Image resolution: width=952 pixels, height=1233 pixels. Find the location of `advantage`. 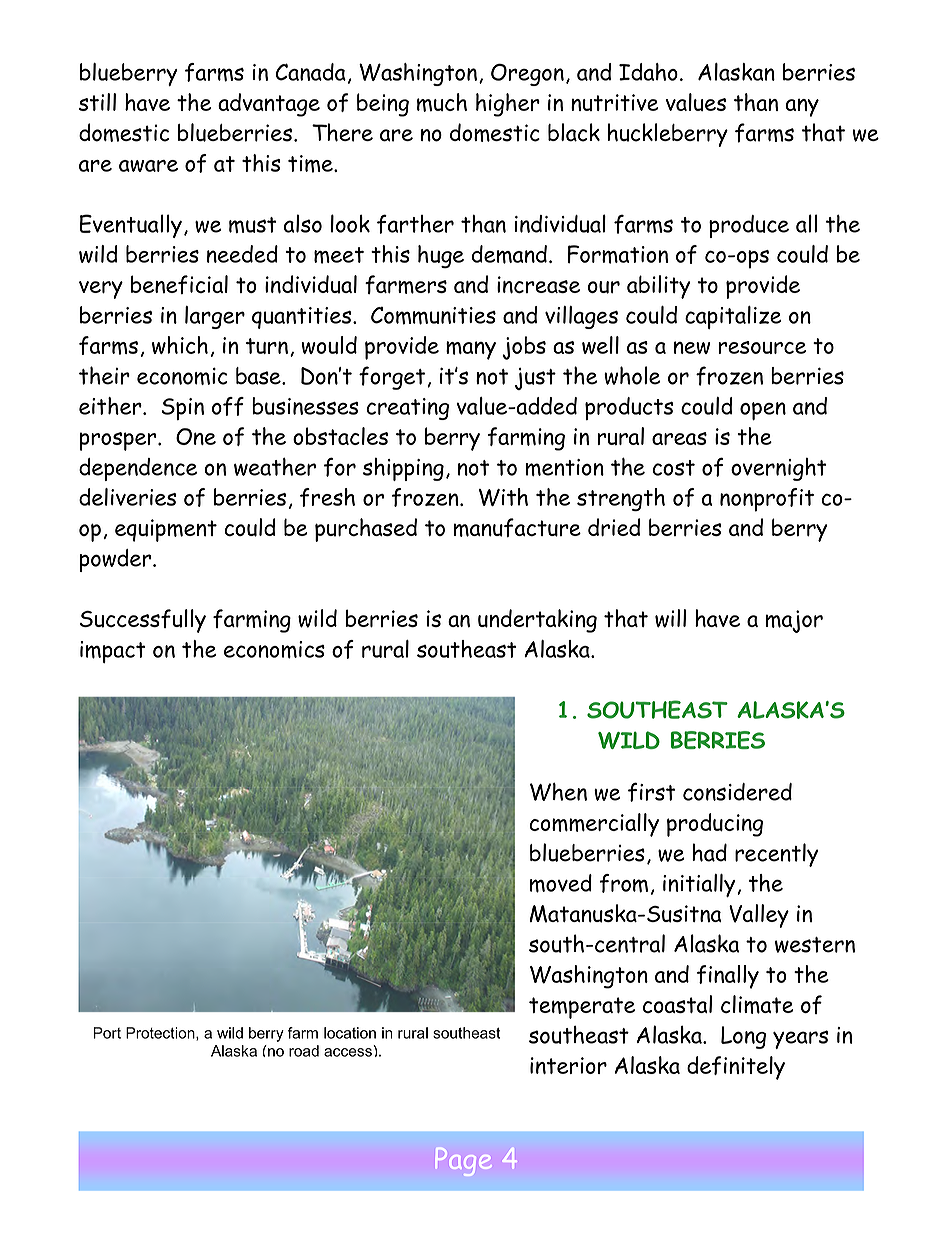

advantage is located at coordinates (269, 105).
